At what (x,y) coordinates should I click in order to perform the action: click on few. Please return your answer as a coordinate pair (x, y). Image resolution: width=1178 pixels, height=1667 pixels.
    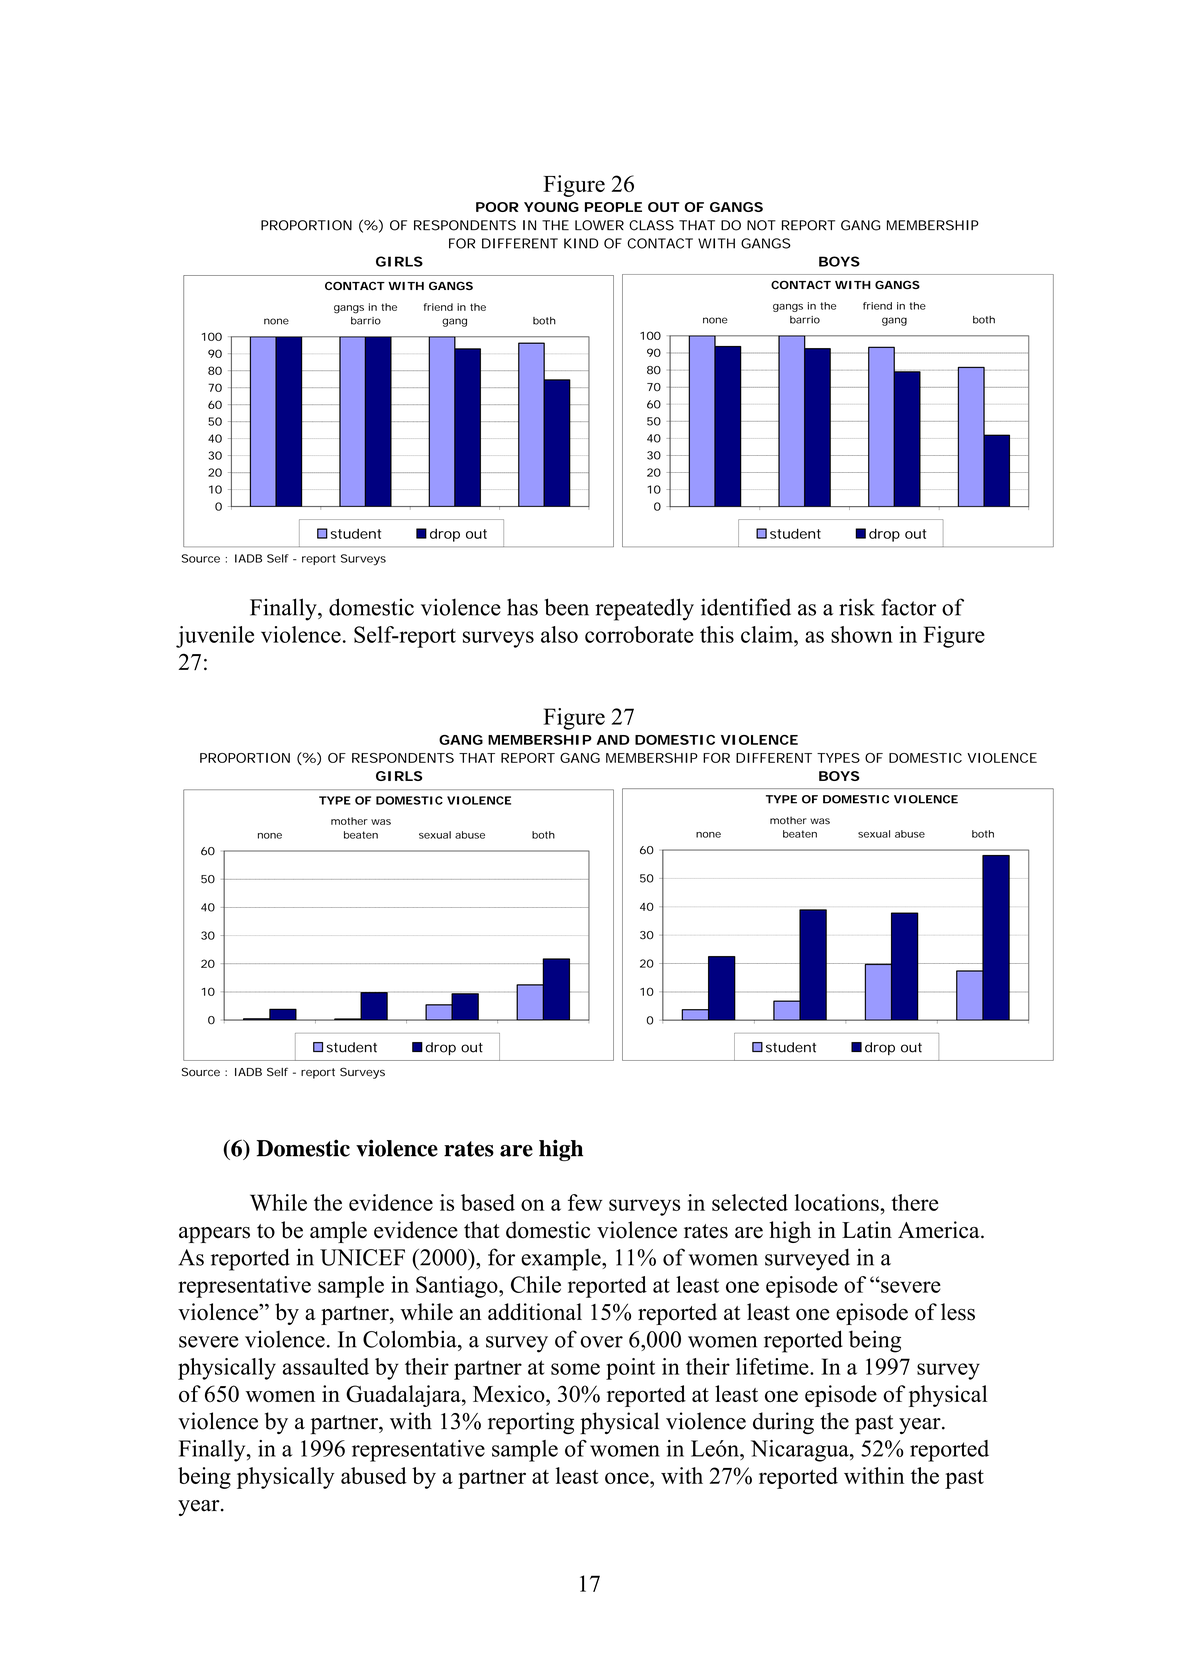
    Looking at the image, I should click on (585, 1202).
